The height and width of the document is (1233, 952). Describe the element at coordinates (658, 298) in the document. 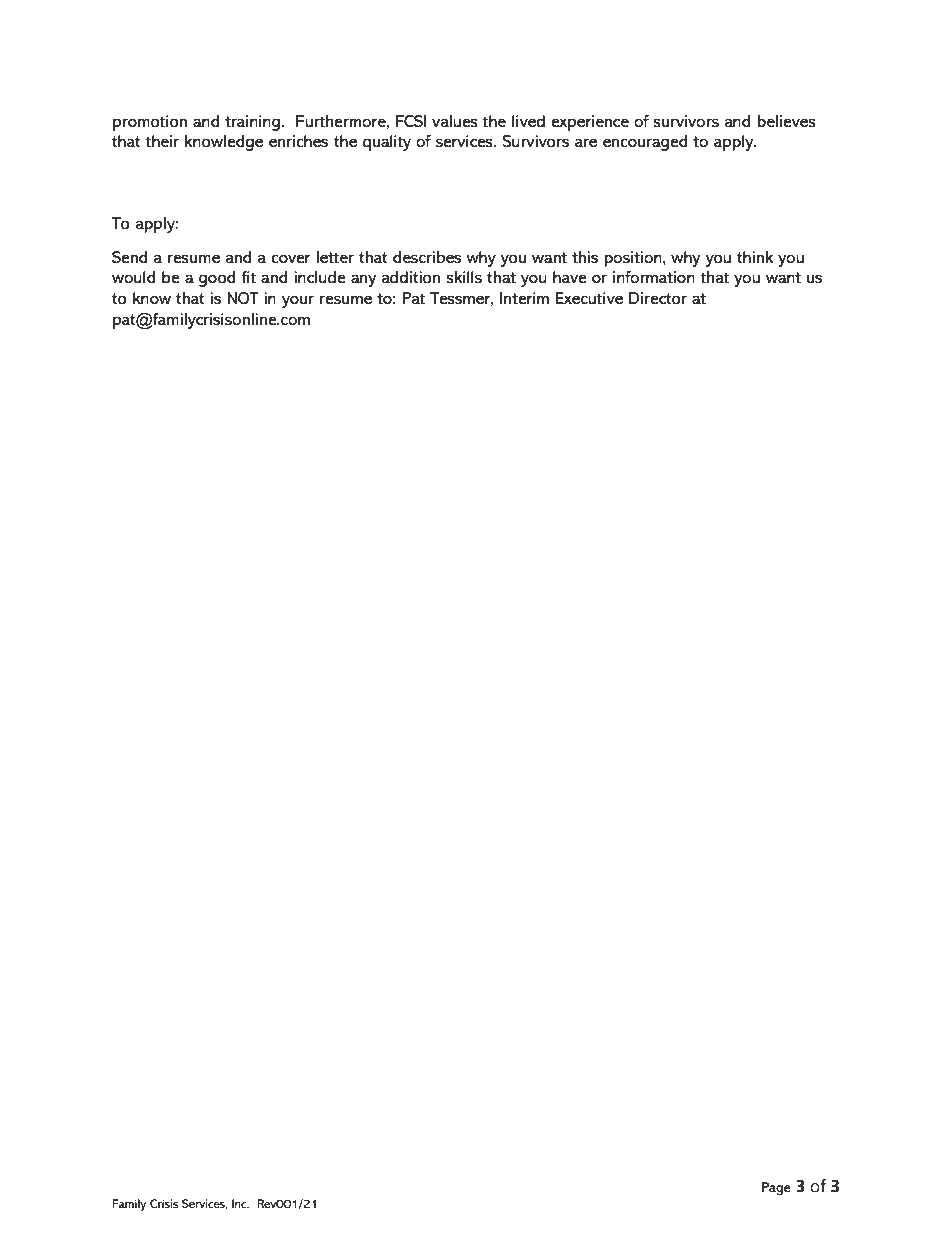

I see `Director` at that location.
